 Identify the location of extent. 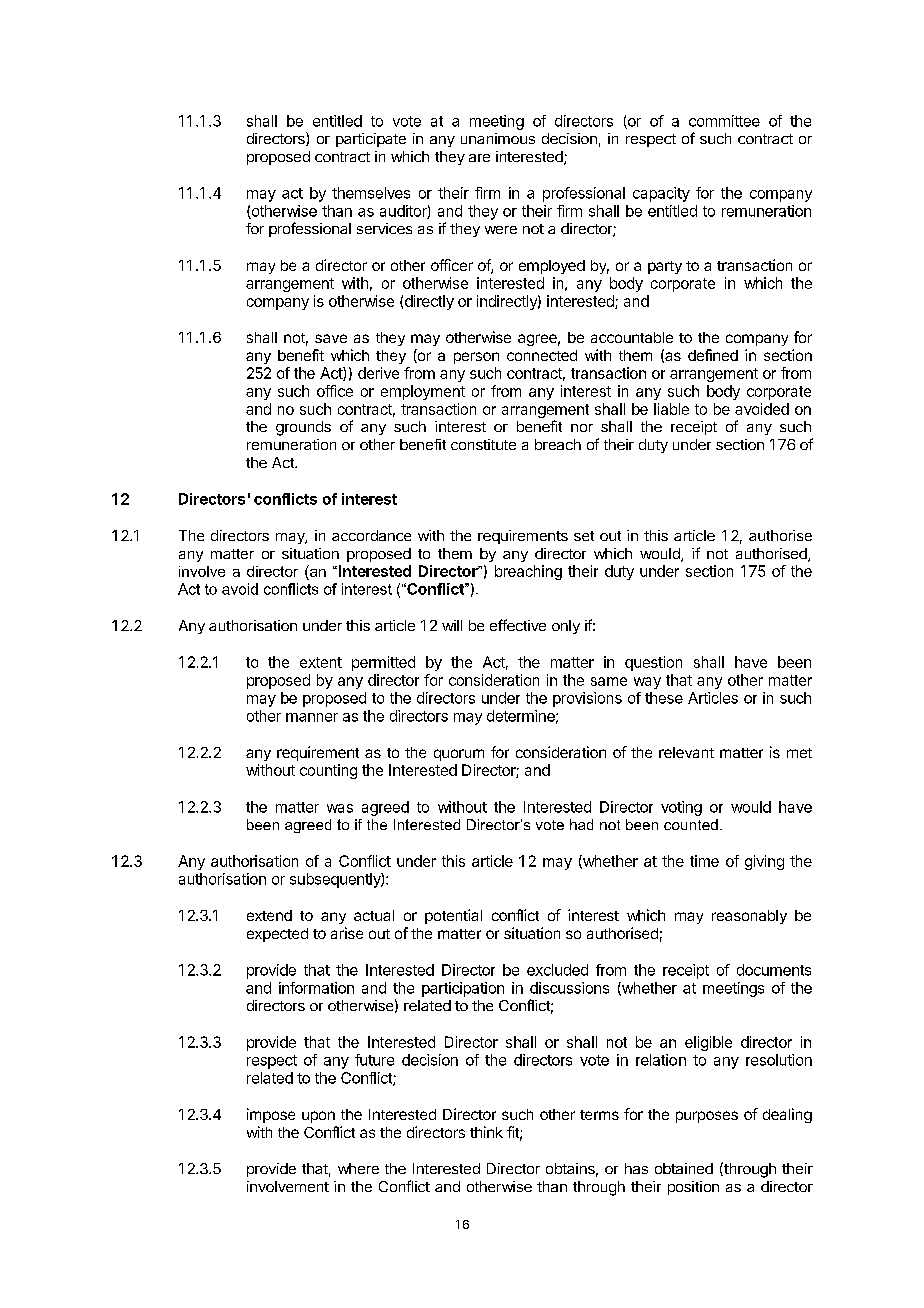
(321, 662).
